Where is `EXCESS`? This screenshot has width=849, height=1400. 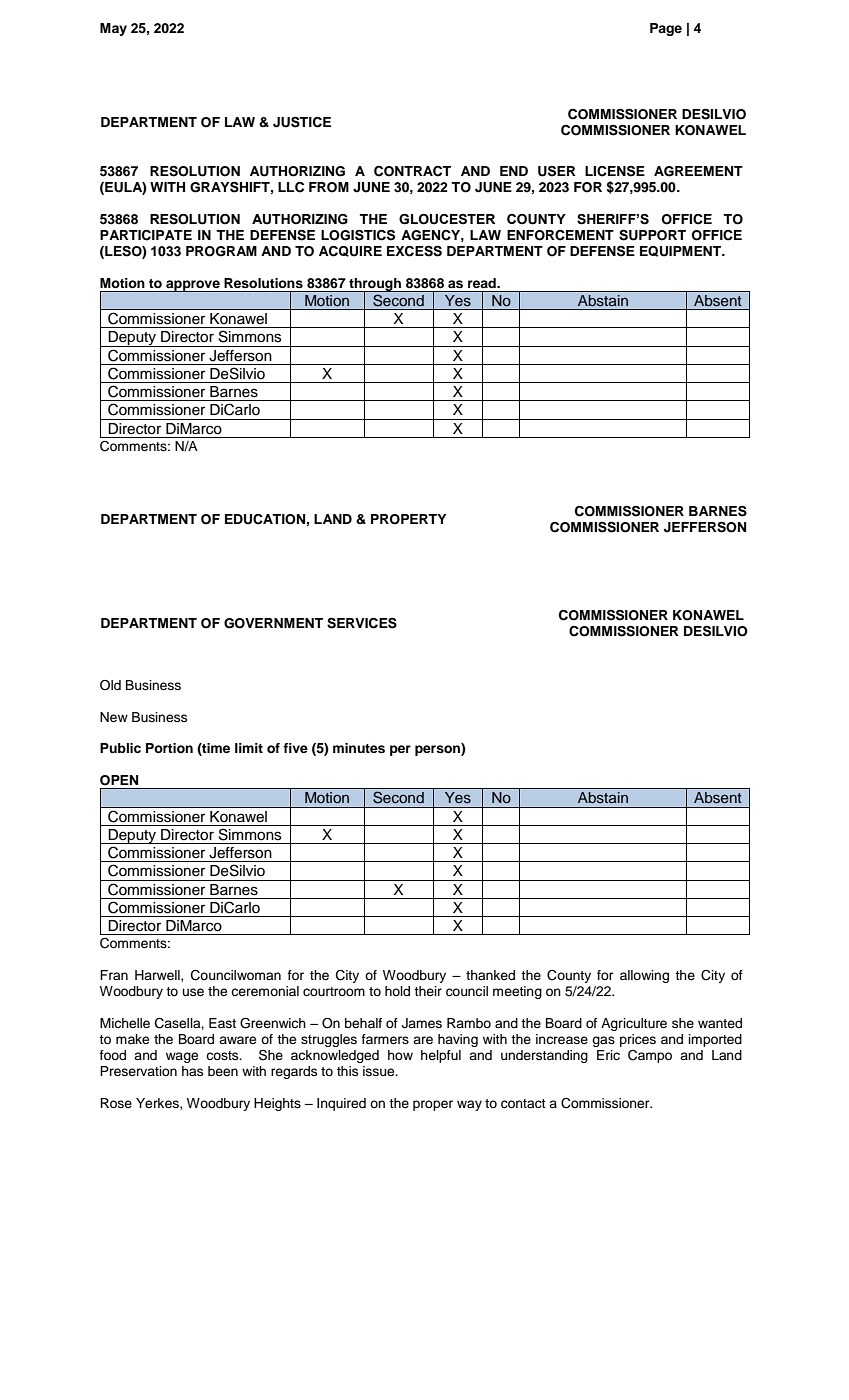 EXCESS is located at coordinates (414, 251).
